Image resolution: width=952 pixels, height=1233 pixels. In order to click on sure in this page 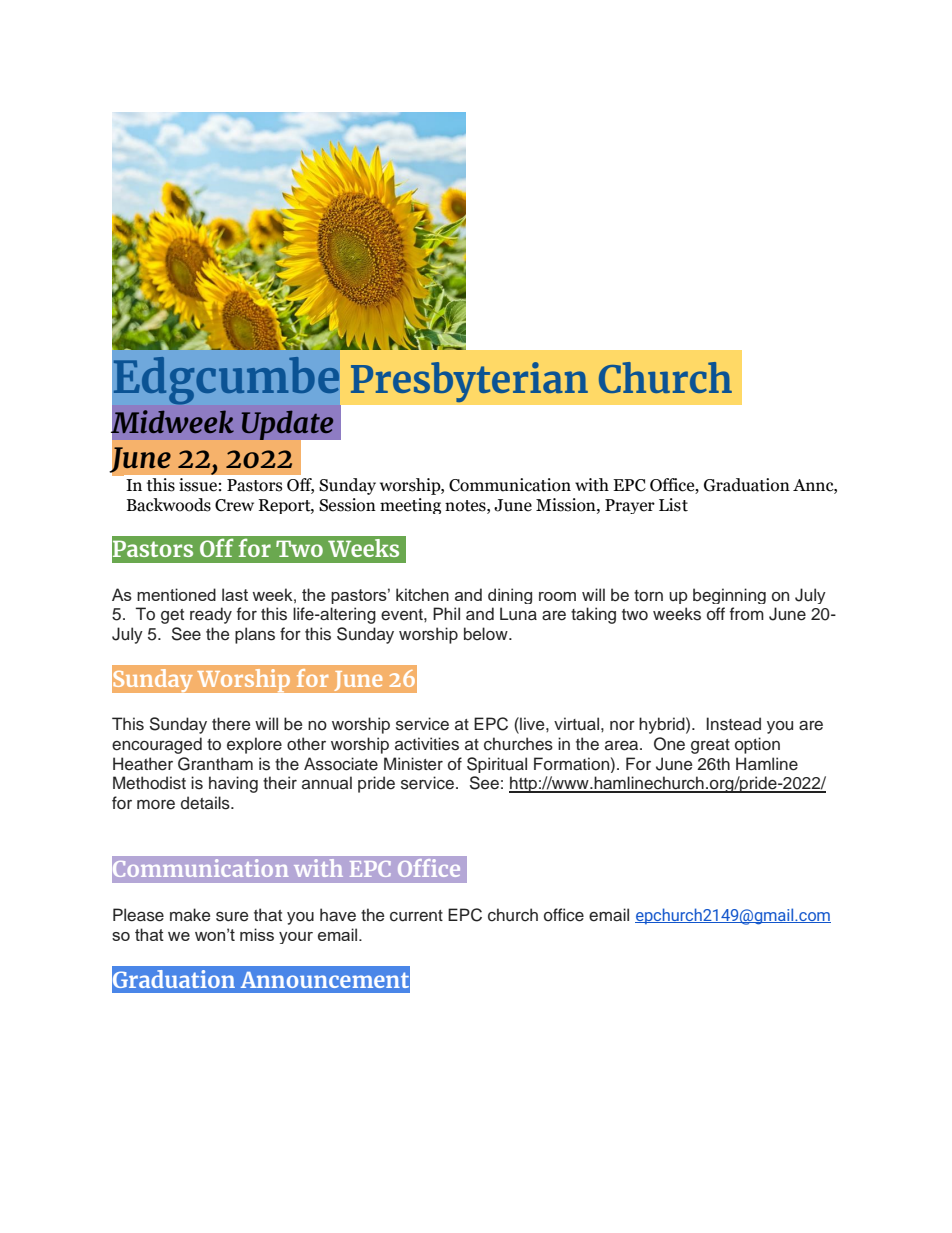, I will do `click(232, 917)`.
